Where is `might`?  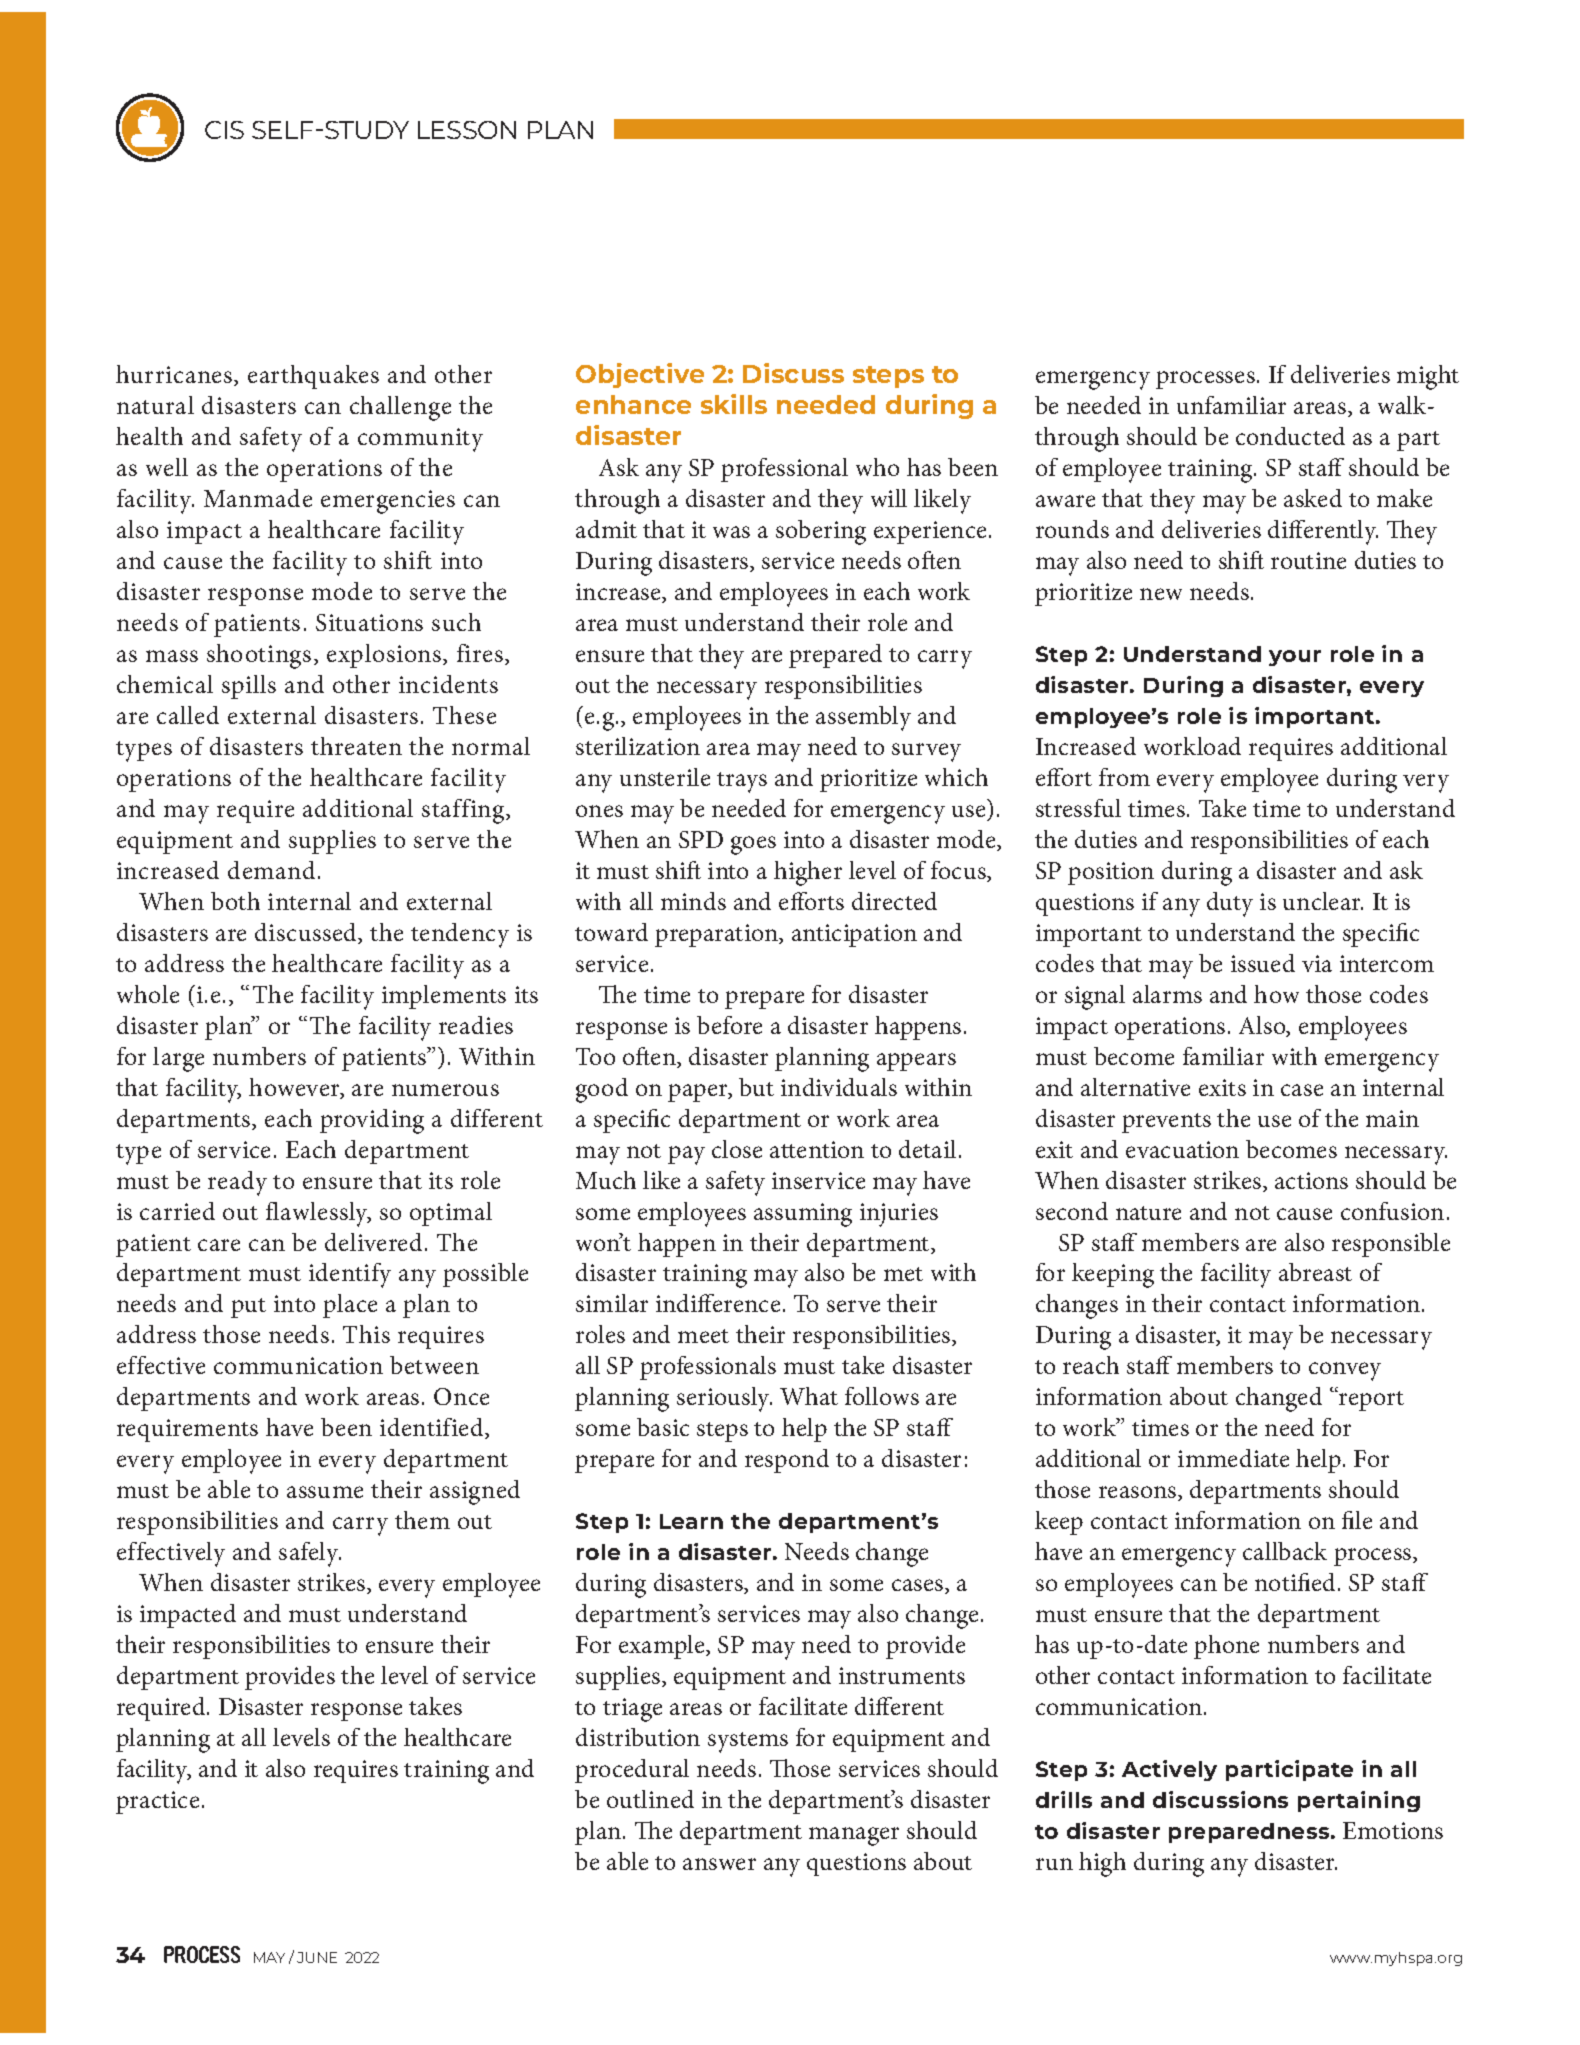 might is located at coordinates (1428, 377).
